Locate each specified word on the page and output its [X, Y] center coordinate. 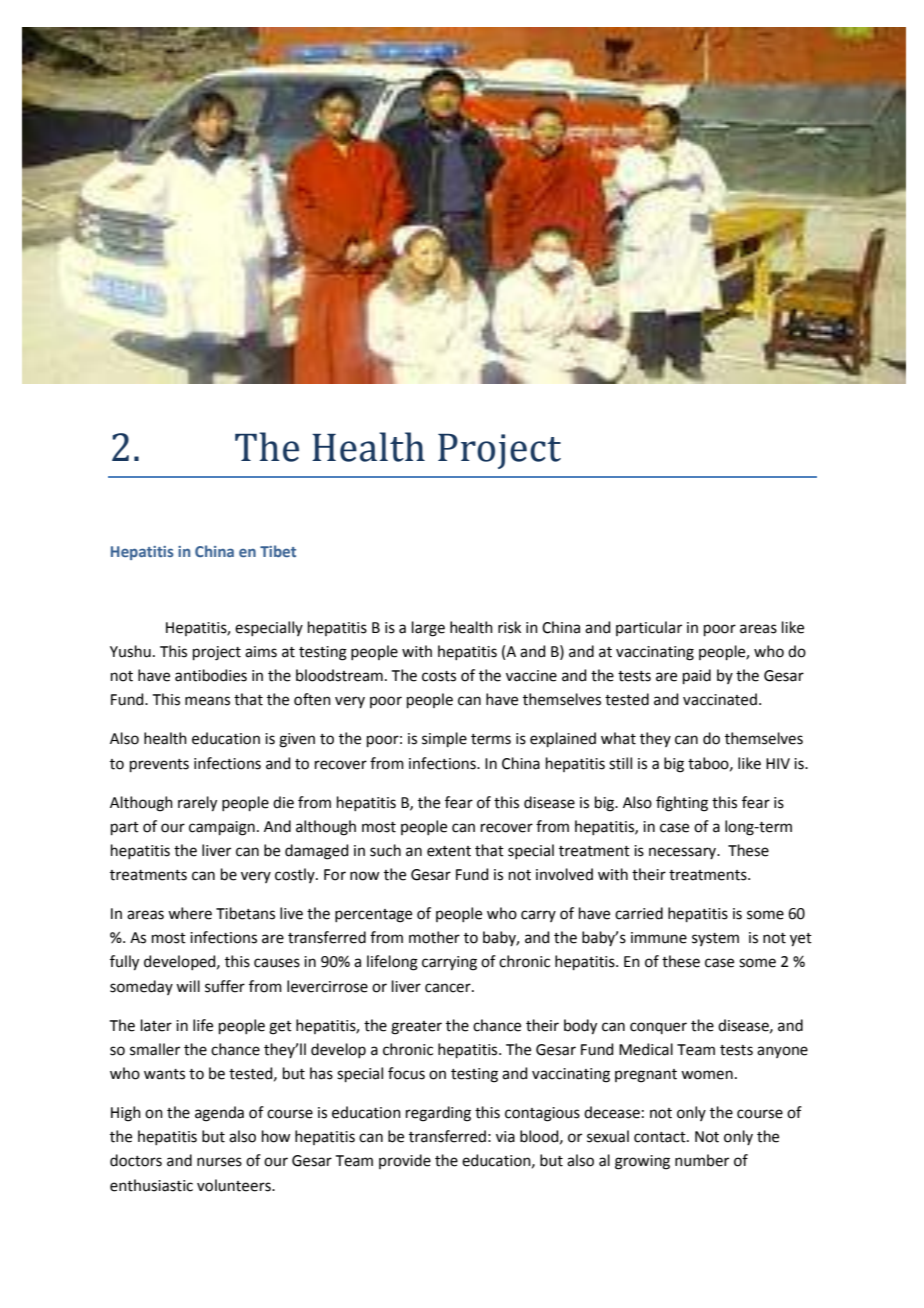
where [190, 913]
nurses [219, 1162]
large [428, 629]
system [715, 939]
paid [697, 676]
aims [261, 652]
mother [434, 937]
